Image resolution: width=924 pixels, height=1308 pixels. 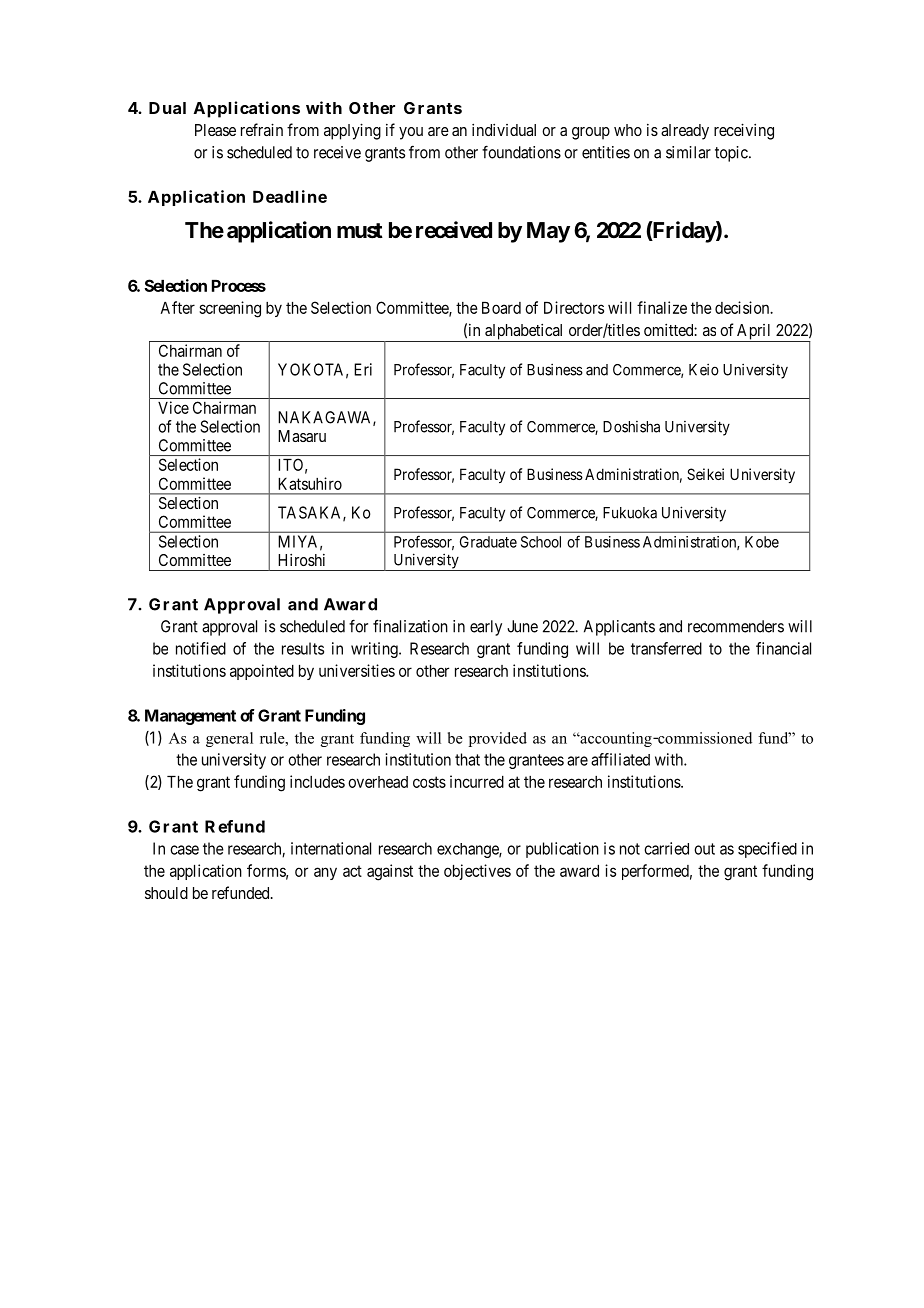 I want to click on foundations, so click(x=521, y=152).
